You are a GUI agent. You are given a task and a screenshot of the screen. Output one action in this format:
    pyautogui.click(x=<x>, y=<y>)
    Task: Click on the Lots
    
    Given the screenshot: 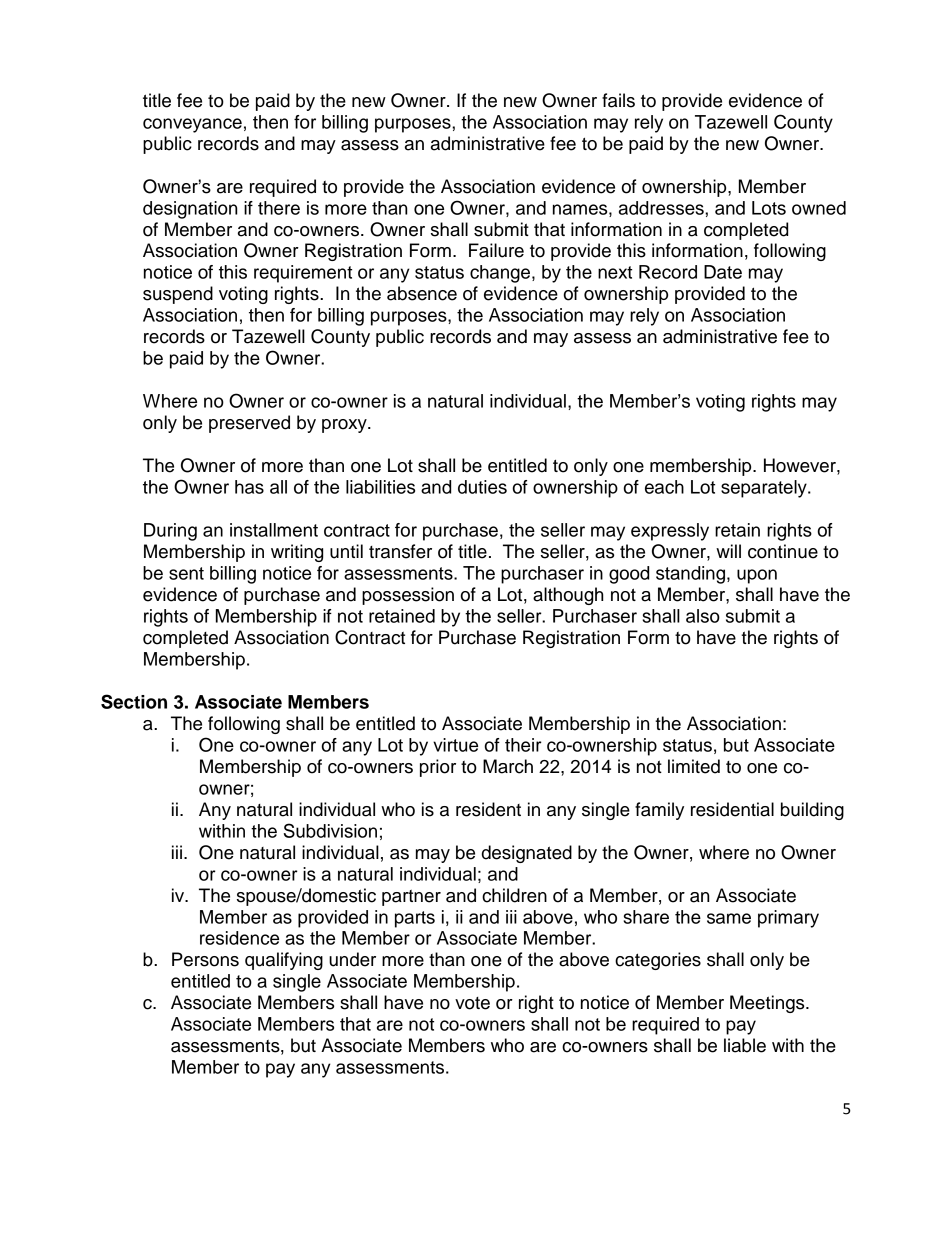 What is the action you would take?
    pyautogui.click(x=769, y=208)
